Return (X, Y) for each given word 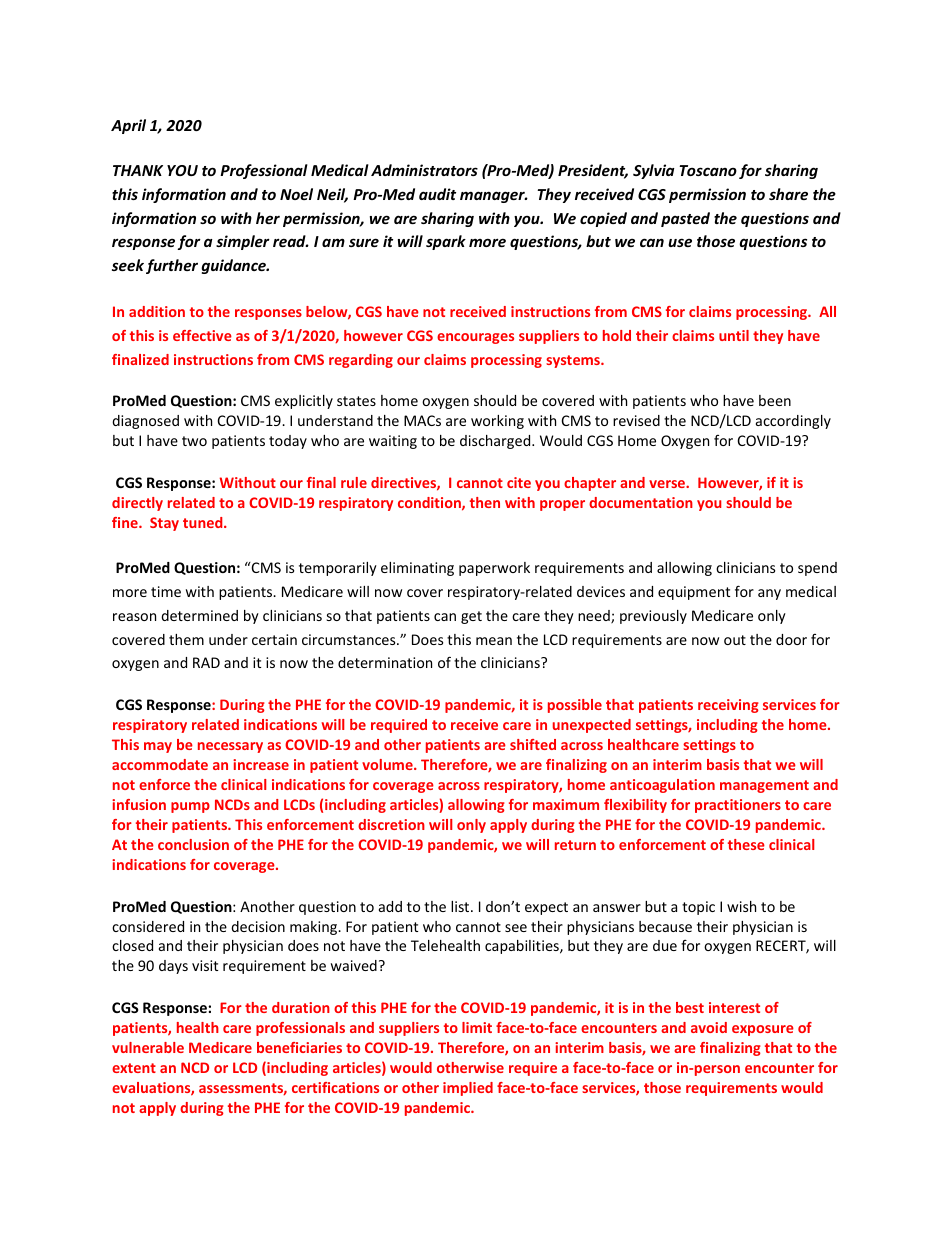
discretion (391, 824)
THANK (138, 170)
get (471, 617)
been (775, 400)
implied (468, 1089)
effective (202, 335)
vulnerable (148, 1047)
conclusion (193, 844)
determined (199, 615)
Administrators (424, 170)
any (769, 594)
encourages (475, 338)
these (746, 844)
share (788, 194)
